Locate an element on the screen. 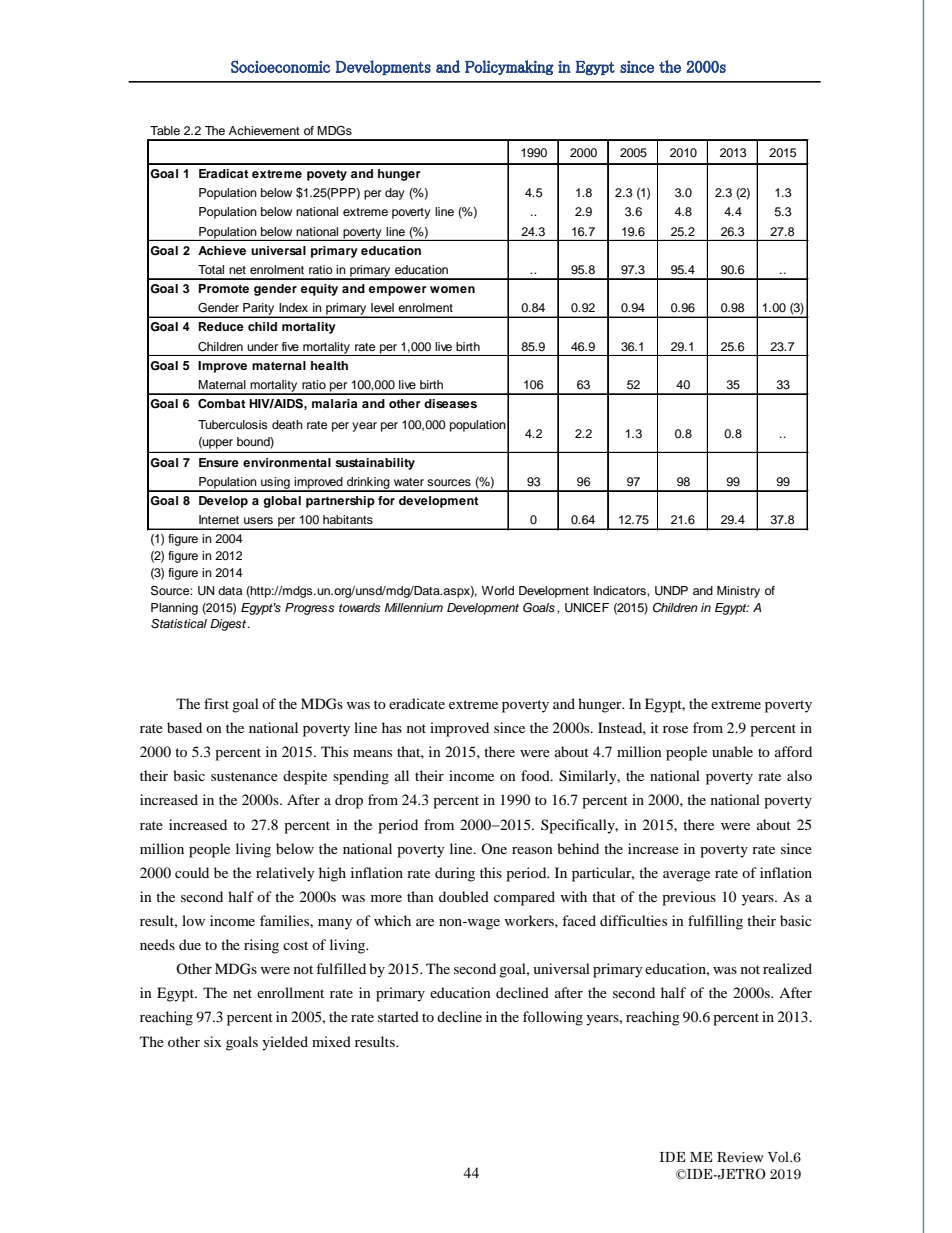  food is located at coordinates (536, 775).
